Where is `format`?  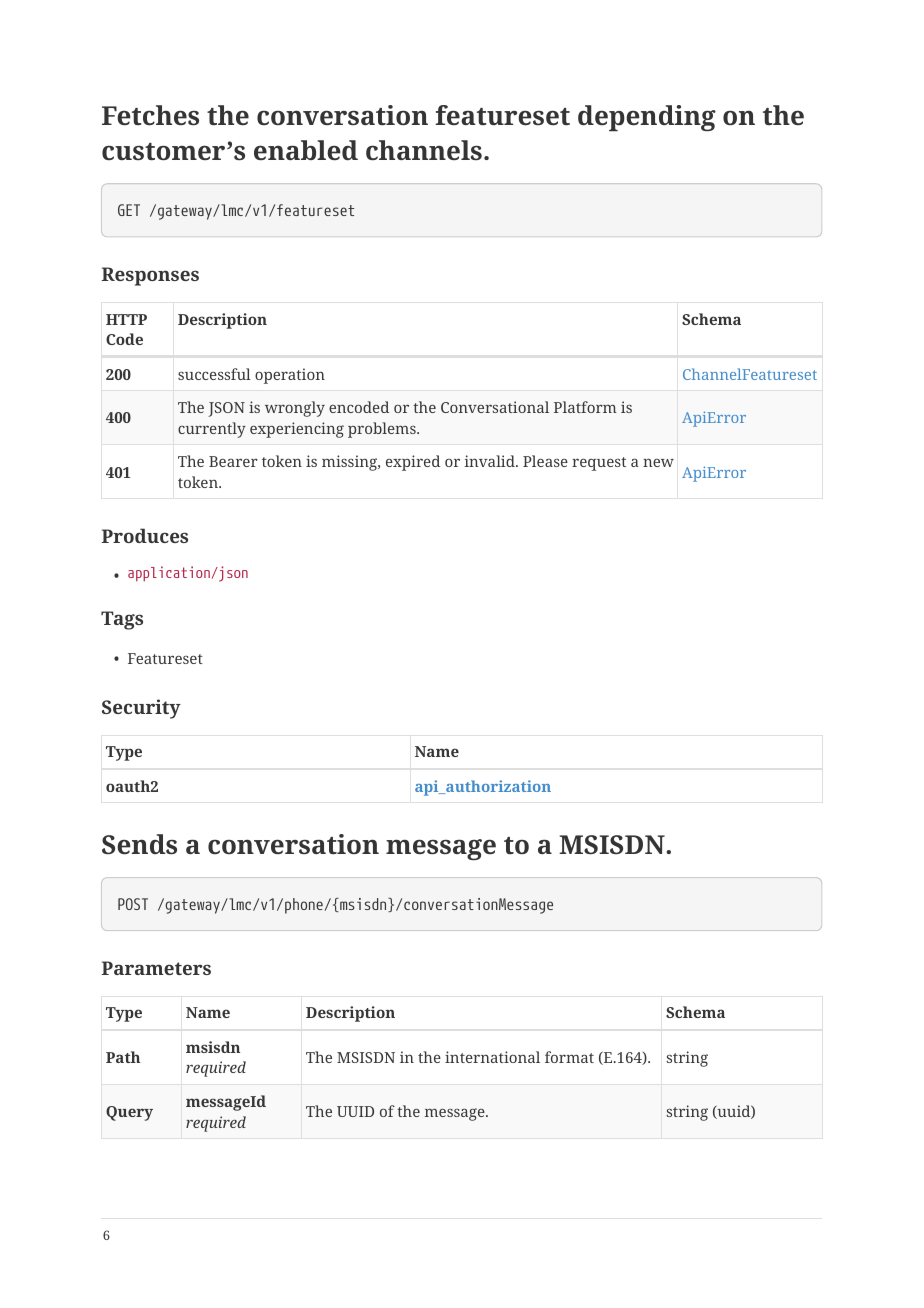 format is located at coordinates (569, 1057).
